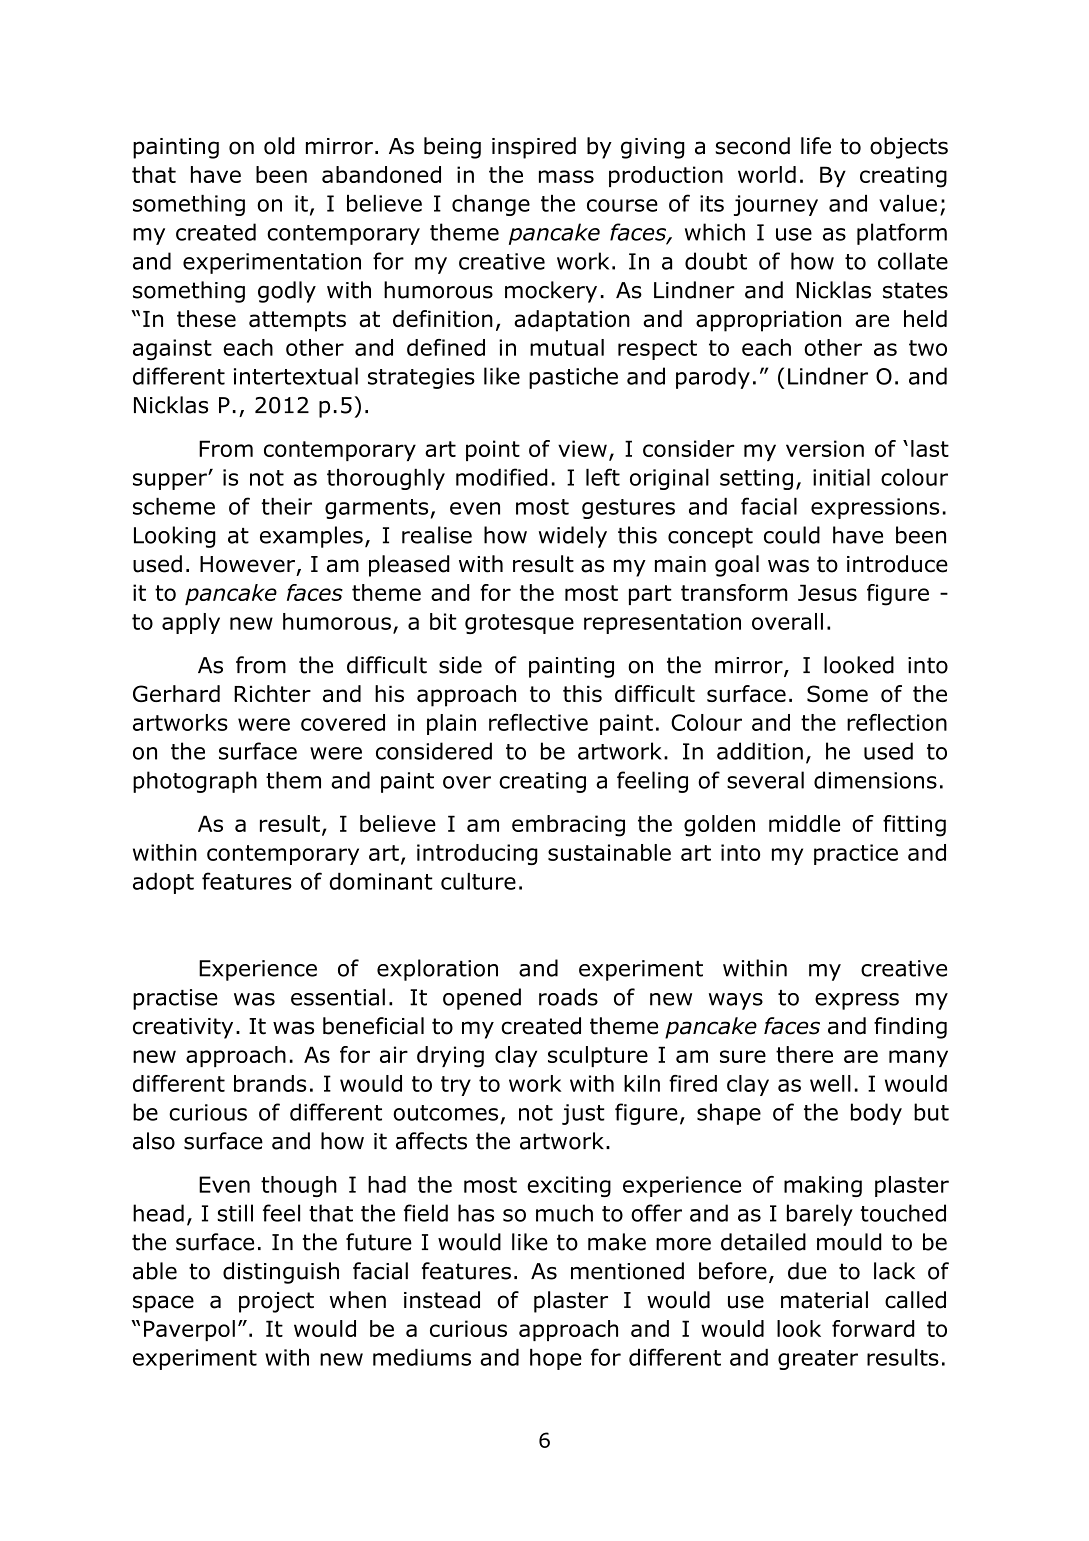 This screenshot has height=1541, width=1089. What do you see at coordinates (276, 1302) in the screenshot?
I see `project` at bounding box center [276, 1302].
